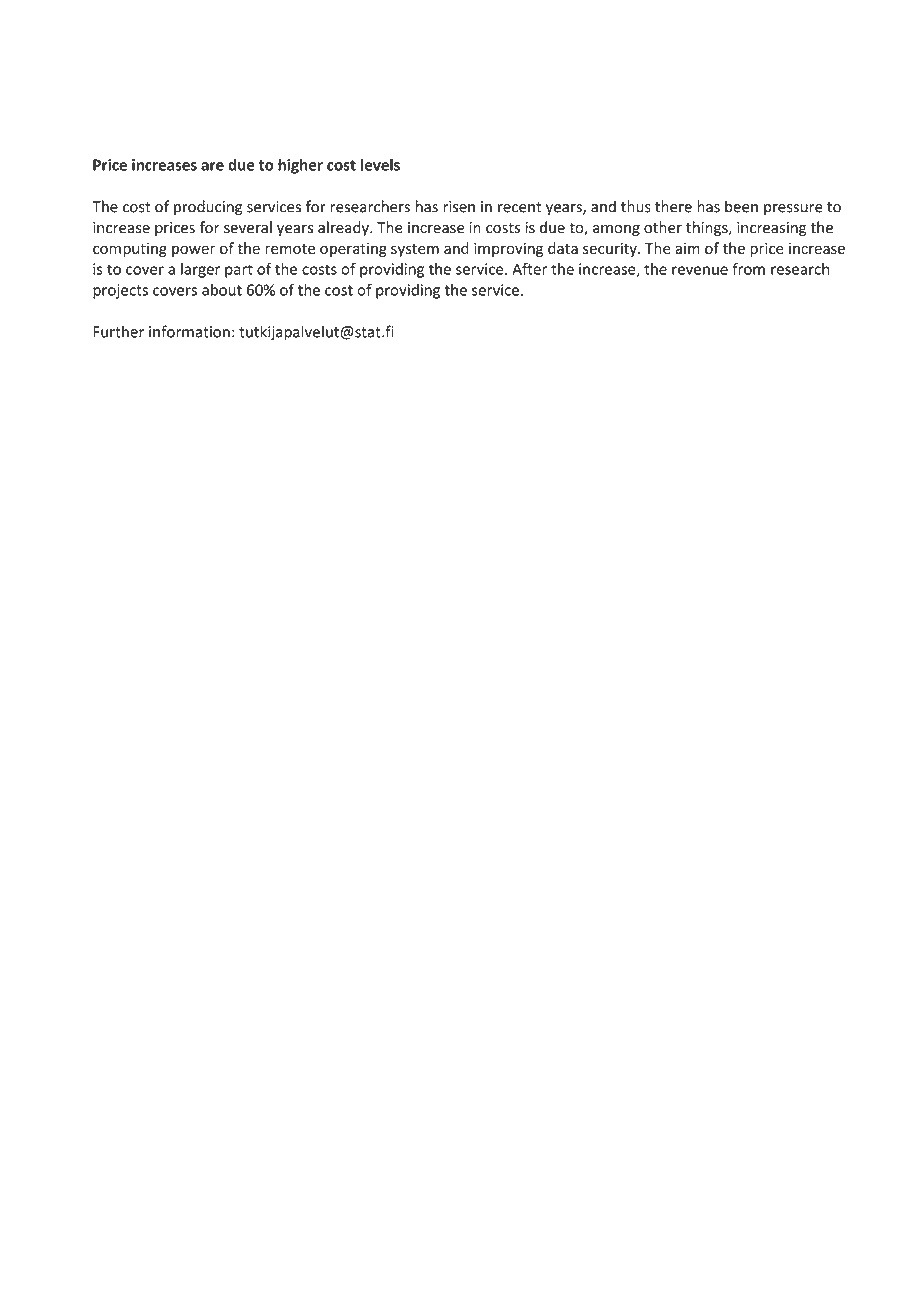 This screenshot has width=924, height=1308. What do you see at coordinates (222, 290) in the screenshot?
I see `about` at bounding box center [222, 290].
